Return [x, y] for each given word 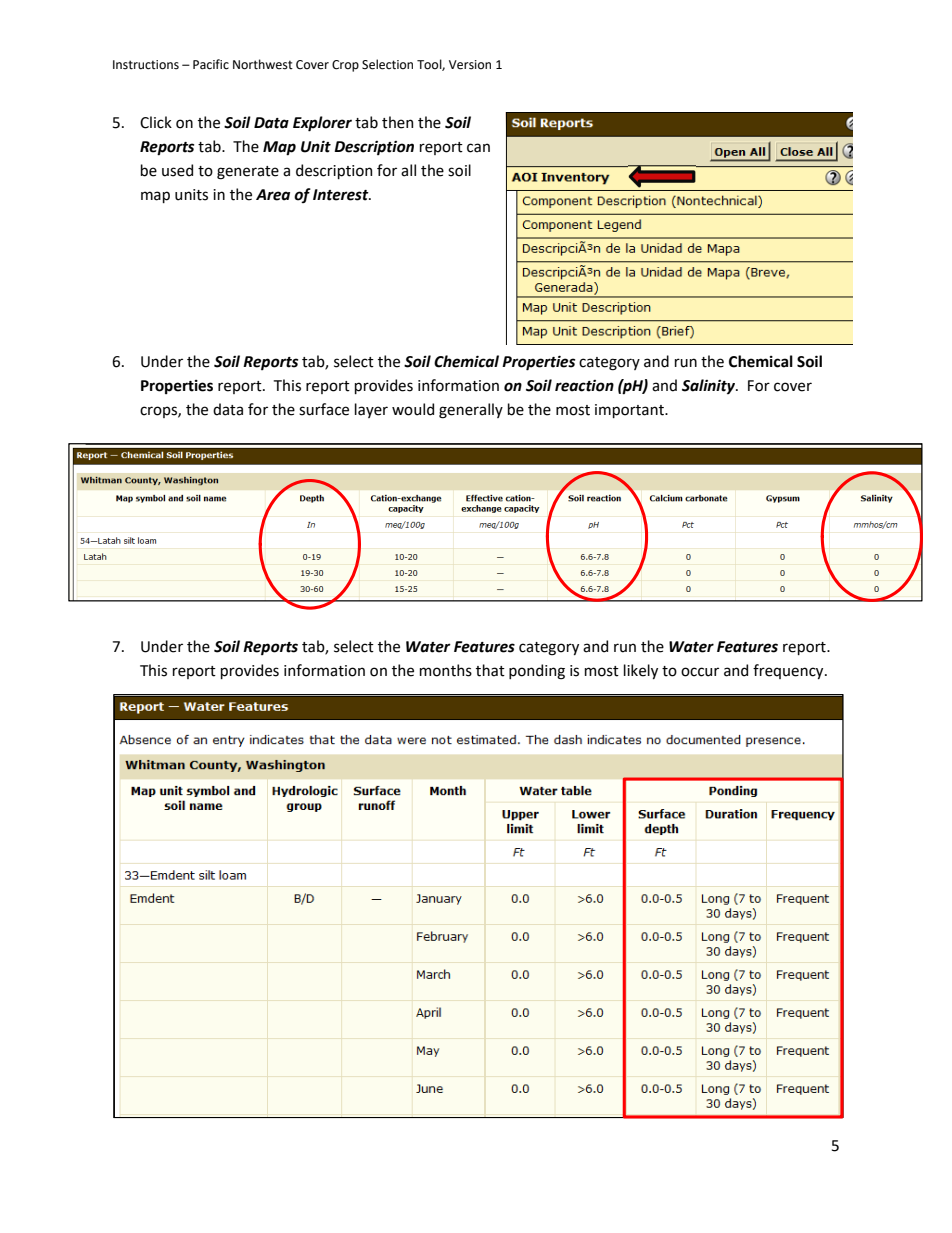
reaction [584, 386]
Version [470, 65]
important [630, 411]
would [413, 409]
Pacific [211, 64]
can [478, 148]
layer [371, 410]
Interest [342, 195]
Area [273, 195]
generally [471, 411]
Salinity [710, 386]
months [446, 670]
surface [324, 409]
